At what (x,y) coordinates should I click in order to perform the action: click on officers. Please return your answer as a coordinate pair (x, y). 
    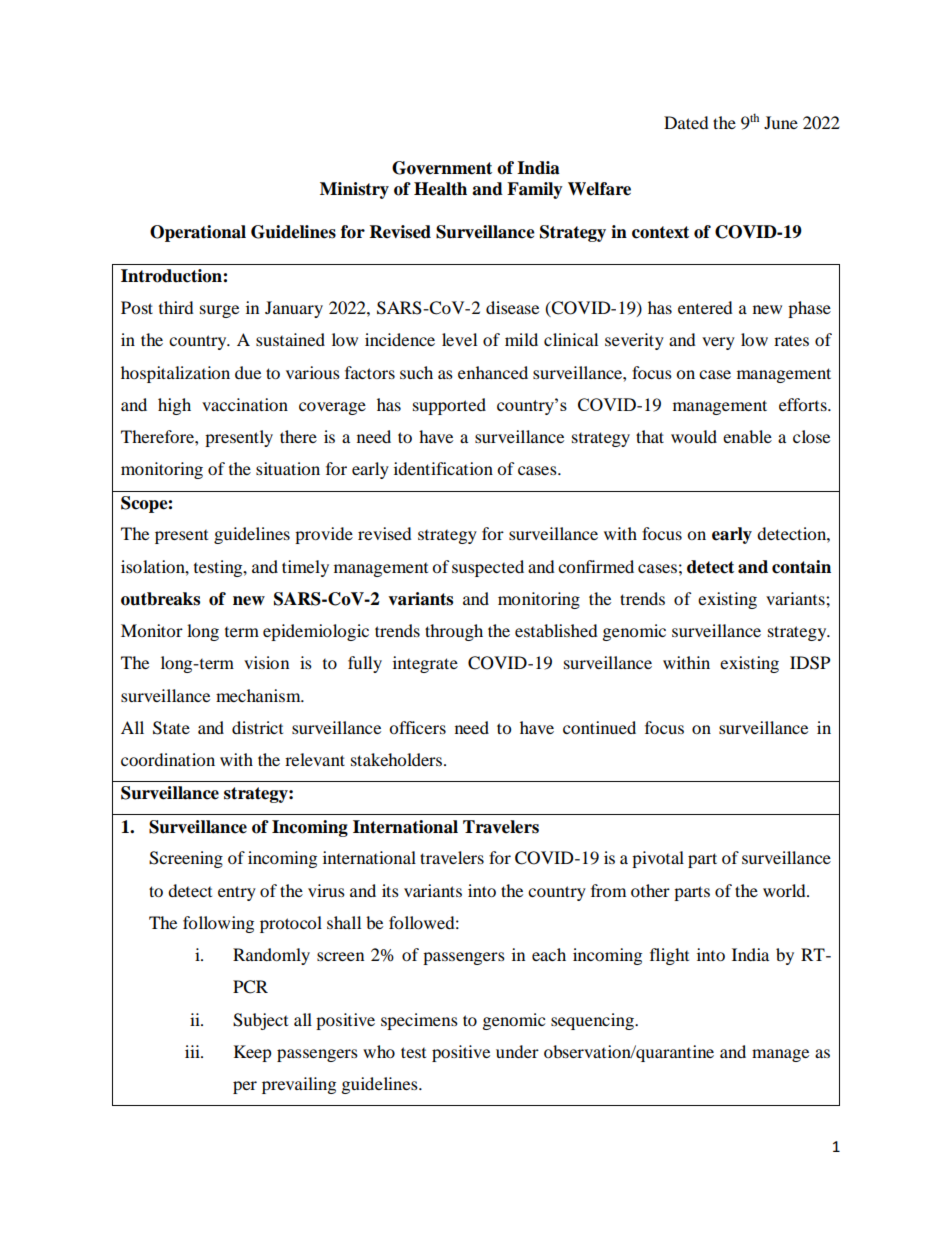
    Looking at the image, I should click on (417, 727).
